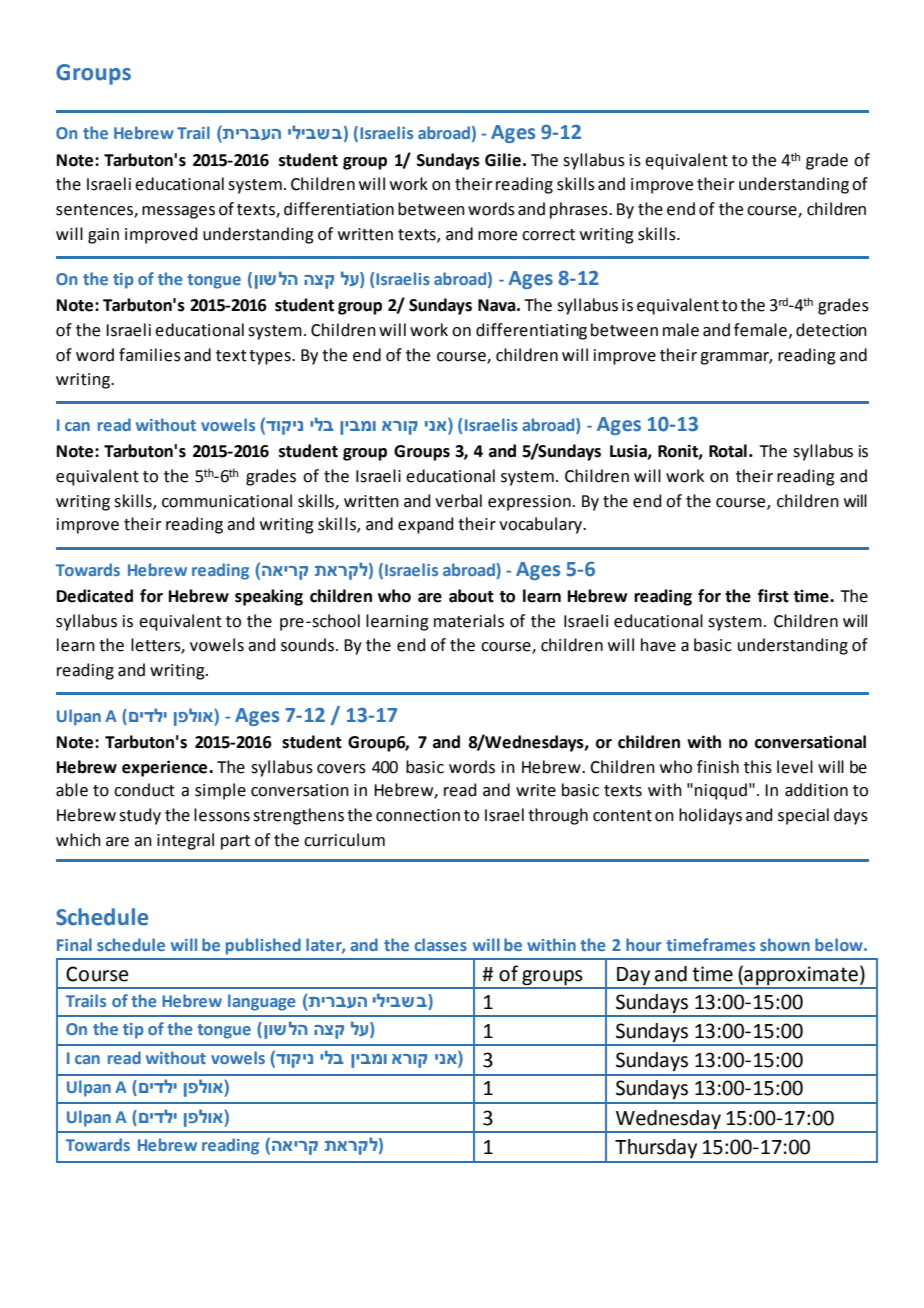 The height and width of the screenshot is (1308, 924). What do you see at coordinates (458, 501) in the screenshot?
I see `verbal` at bounding box center [458, 501].
